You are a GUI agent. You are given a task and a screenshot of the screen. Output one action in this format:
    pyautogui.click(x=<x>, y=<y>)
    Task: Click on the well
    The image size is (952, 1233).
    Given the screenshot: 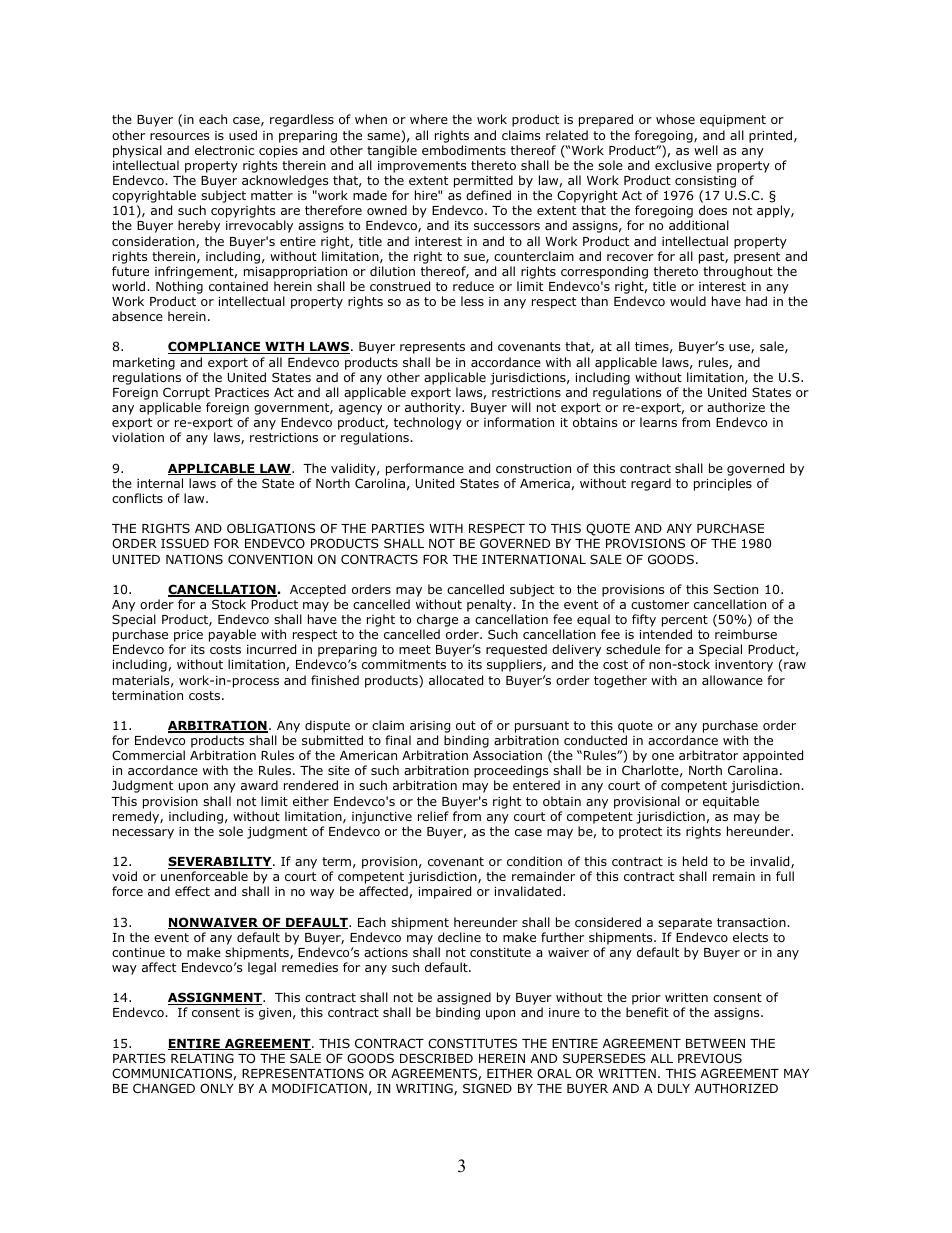 What is the action you would take?
    pyautogui.click(x=706, y=150)
